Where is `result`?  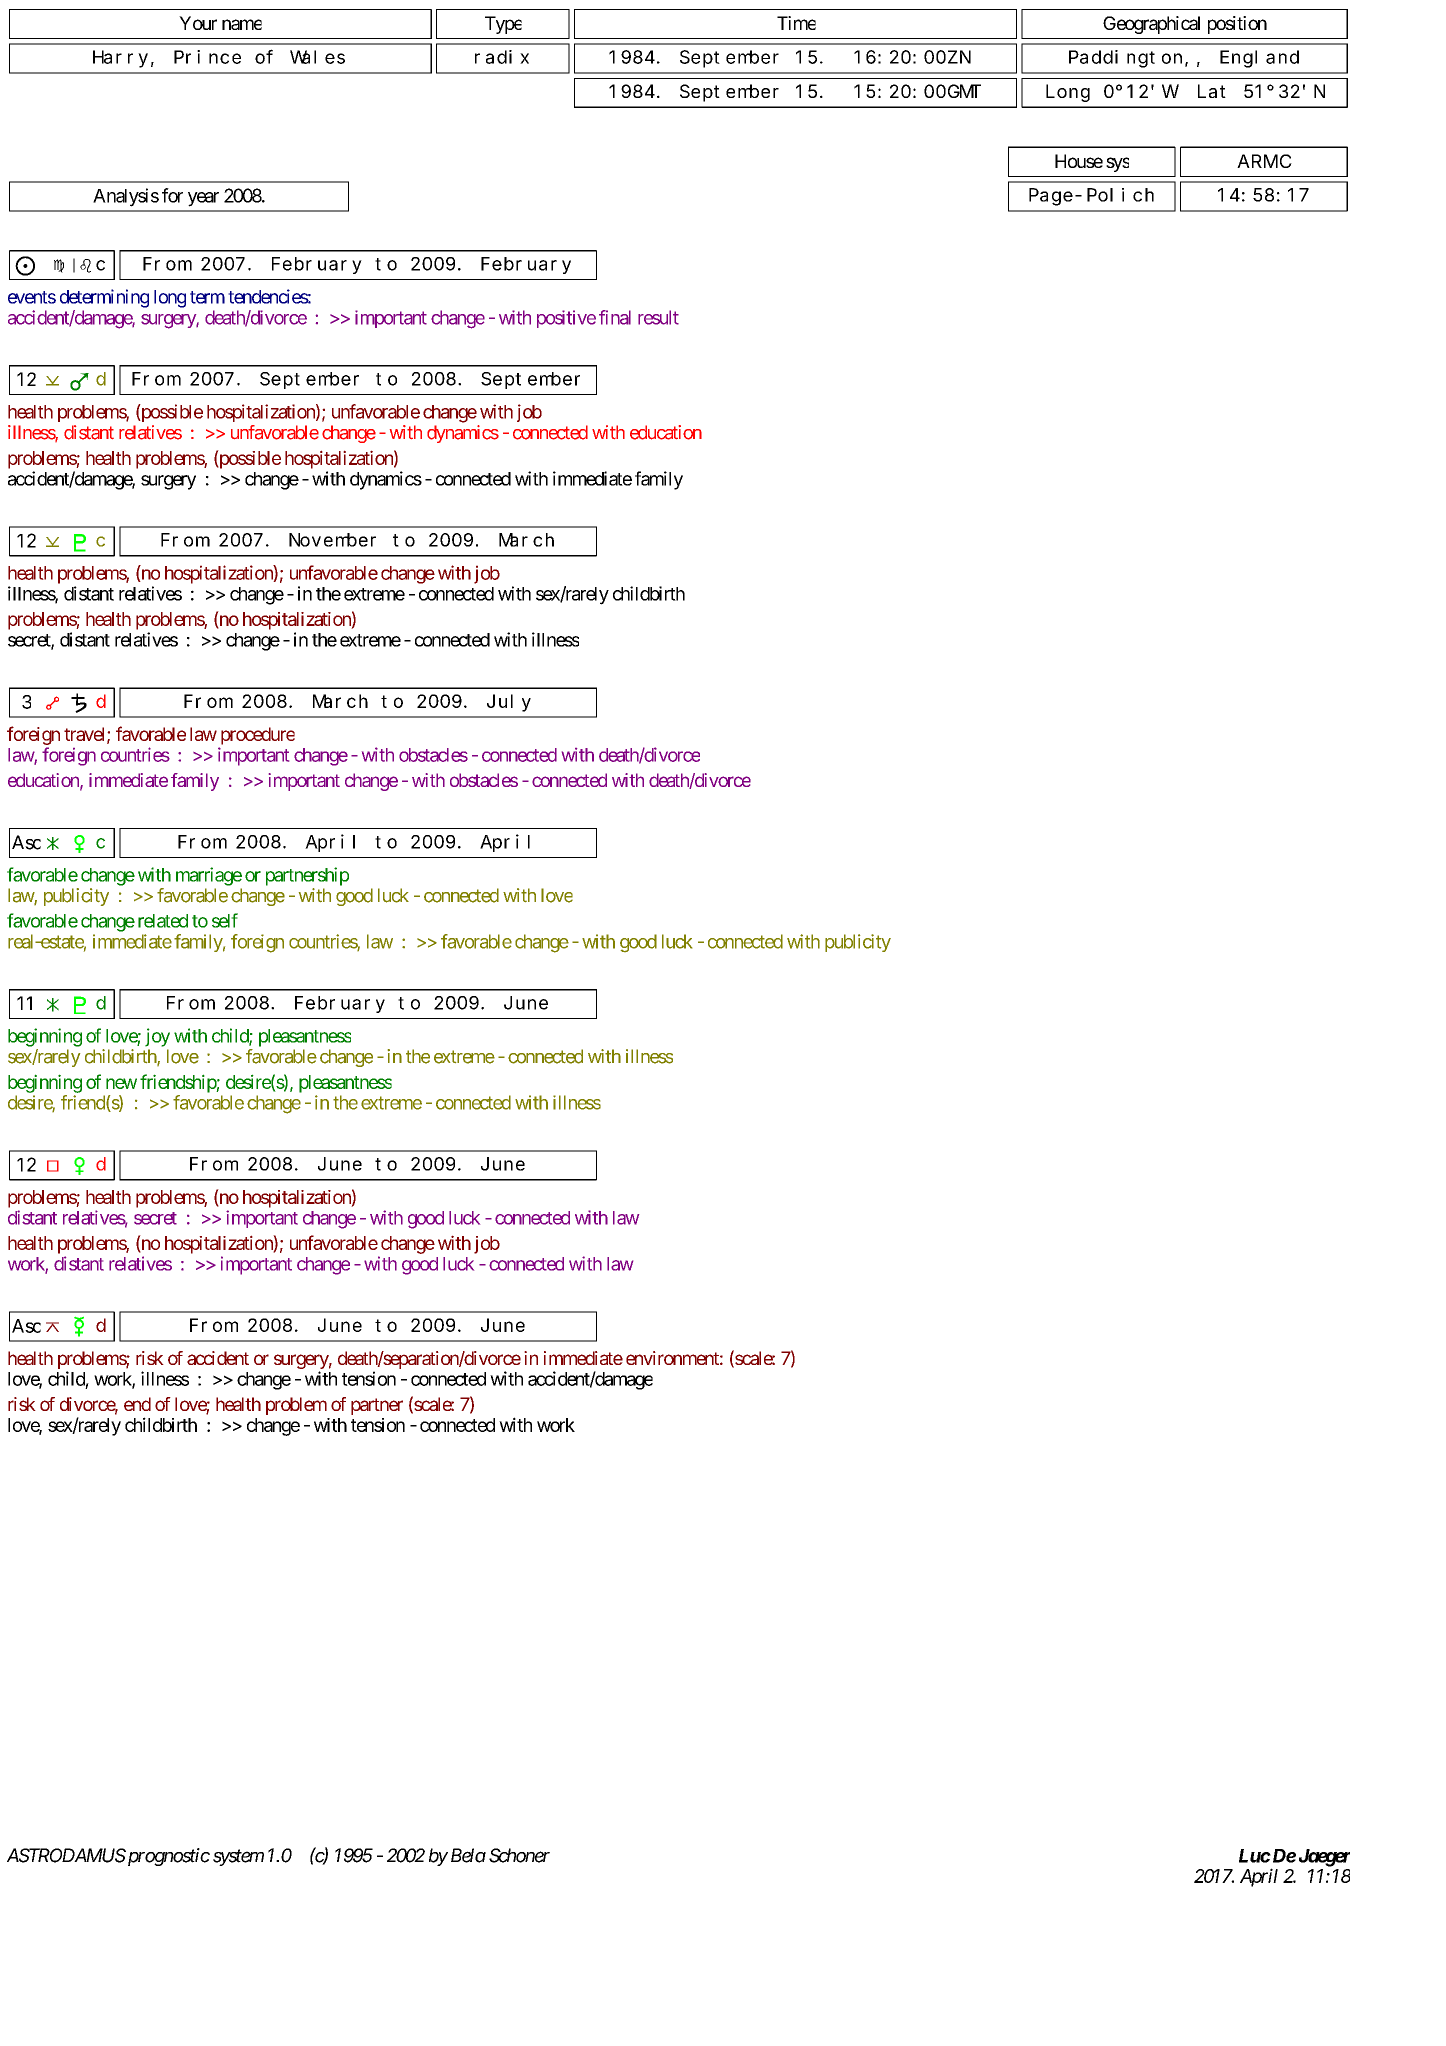
result is located at coordinates (658, 317).
